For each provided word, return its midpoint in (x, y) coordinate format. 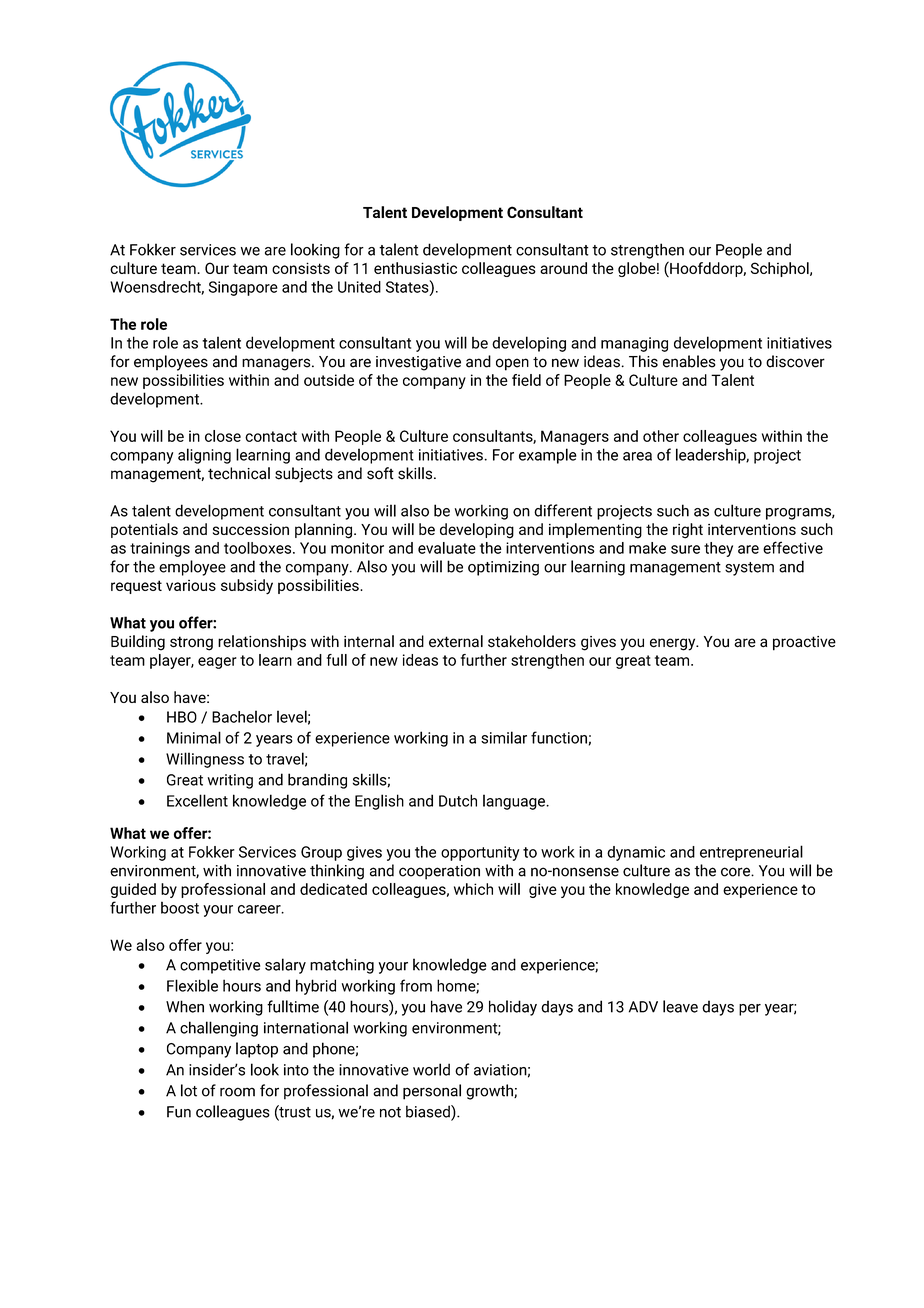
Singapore (243, 288)
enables (689, 361)
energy (674, 644)
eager (217, 663)
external (456, 641)
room (237, 1092)
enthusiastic (415, 268)
